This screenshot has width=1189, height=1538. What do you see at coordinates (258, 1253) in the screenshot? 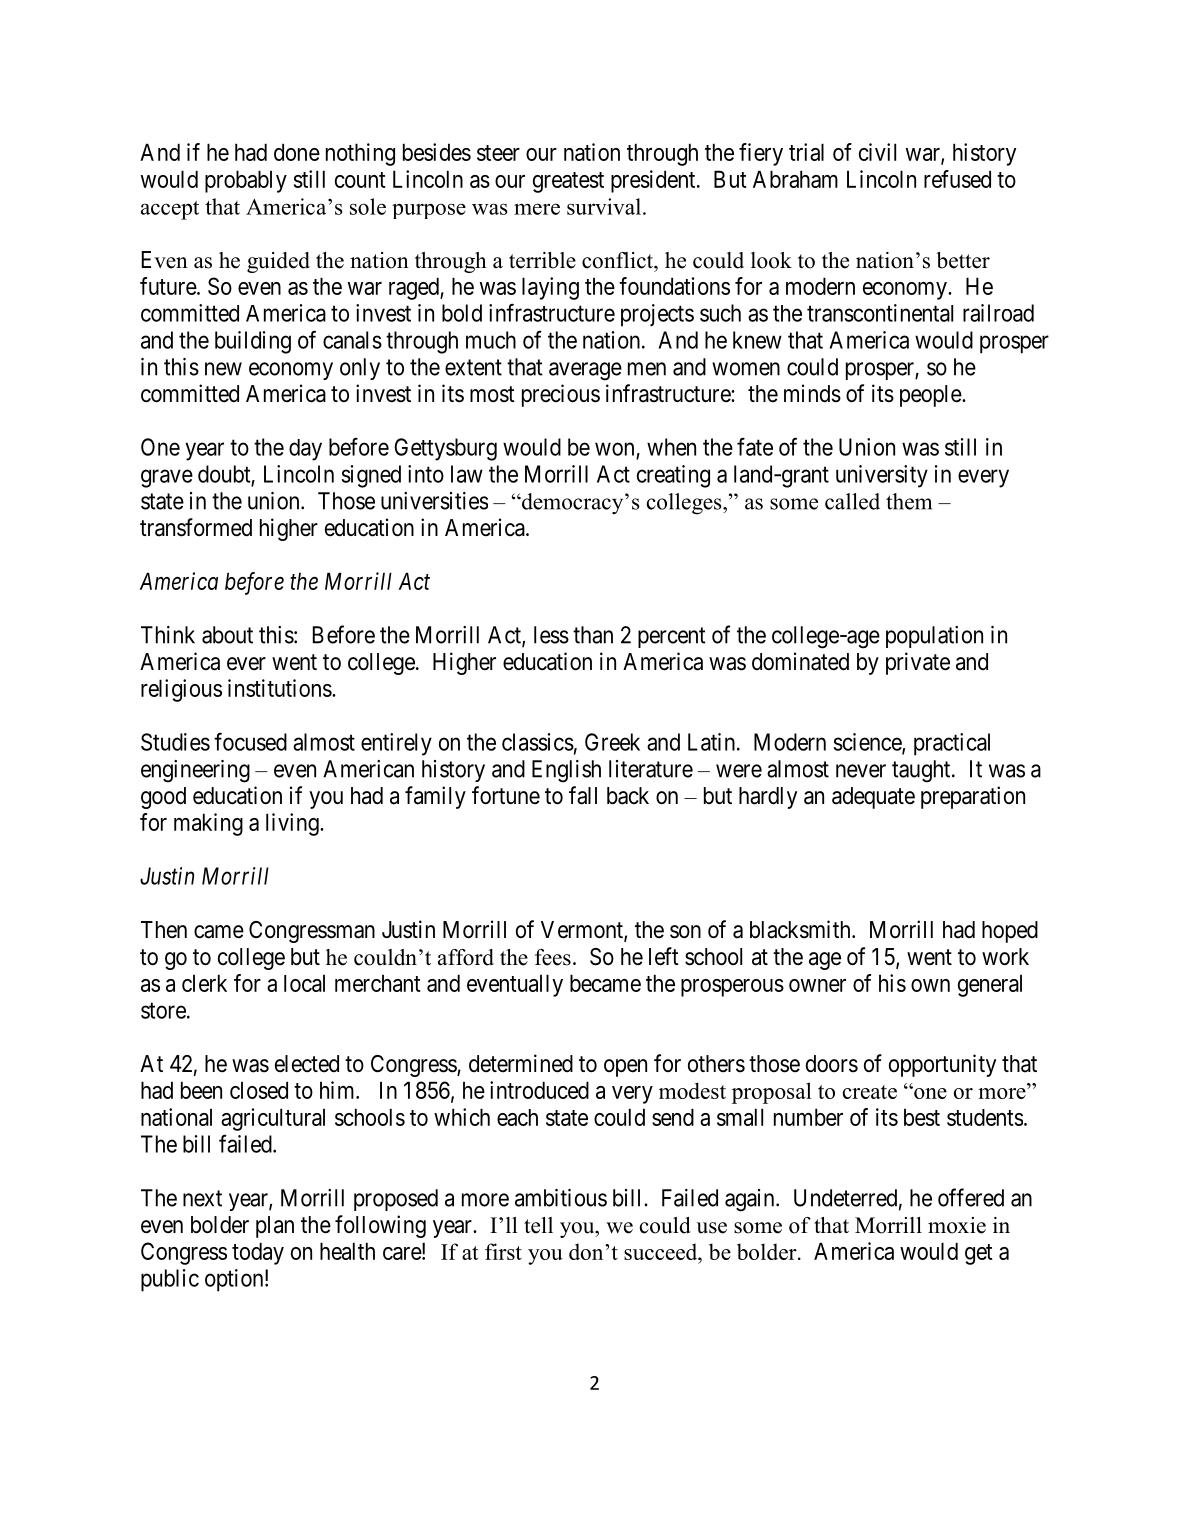
I see `today` at bounding box center [258, 1253].
